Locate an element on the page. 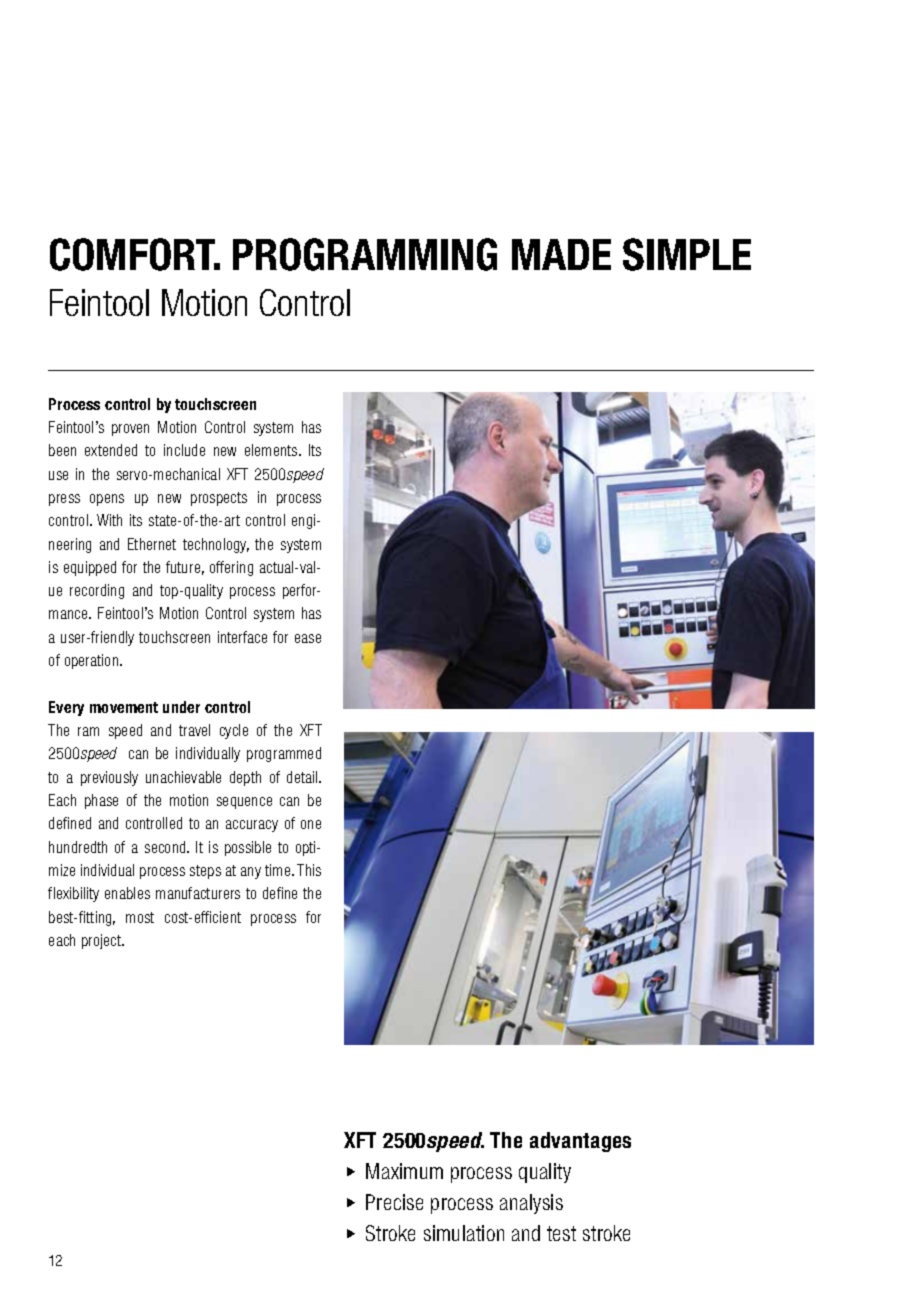 The width and height of the image is (924, 1308). Precise is located at coordinates (394, 1202).
